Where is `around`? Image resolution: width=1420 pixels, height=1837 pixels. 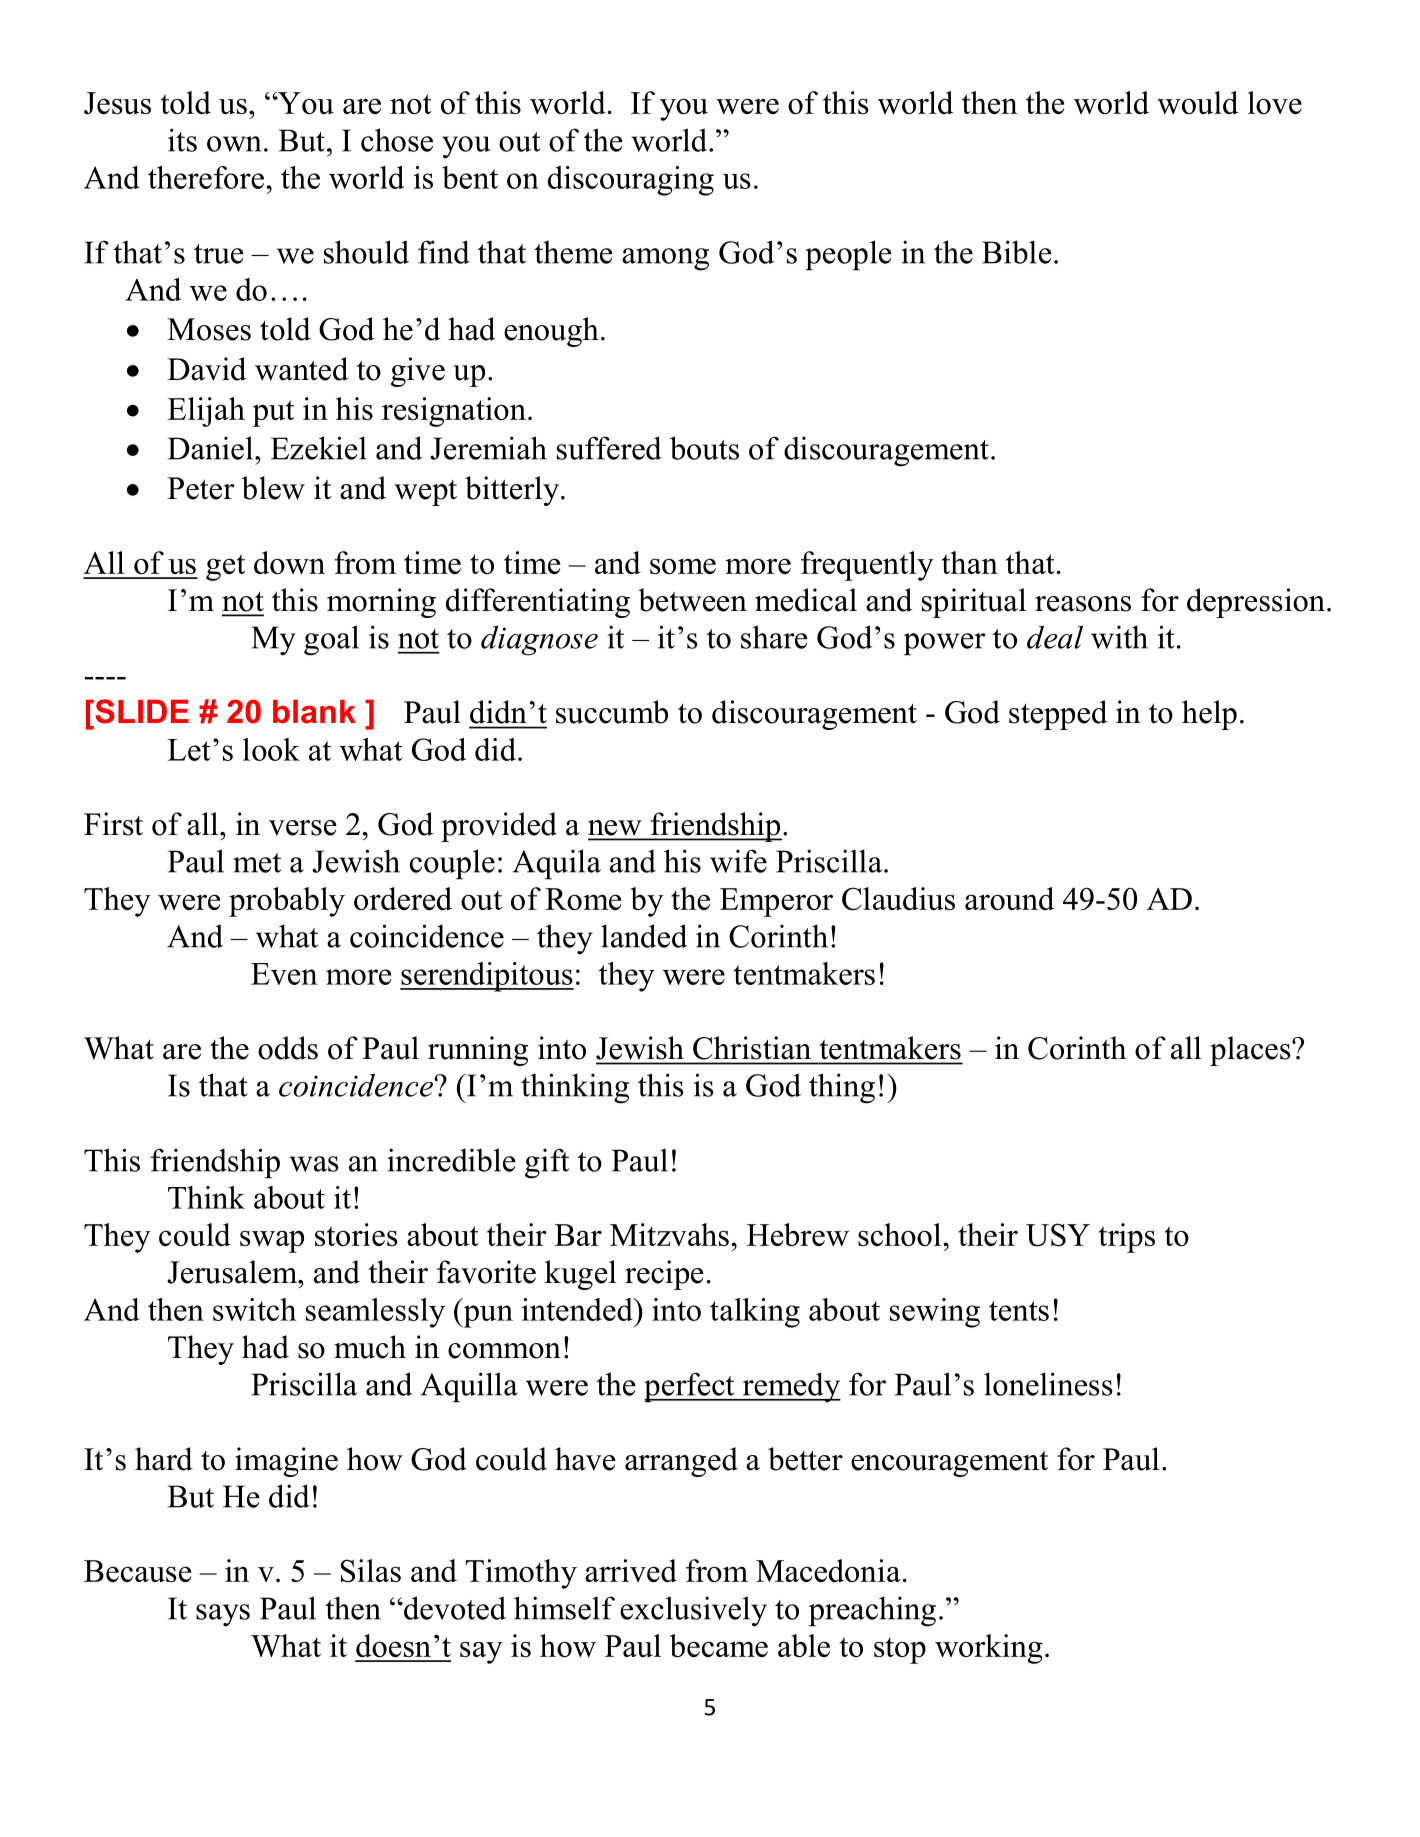 around is located at coordinates (1009, 898).
